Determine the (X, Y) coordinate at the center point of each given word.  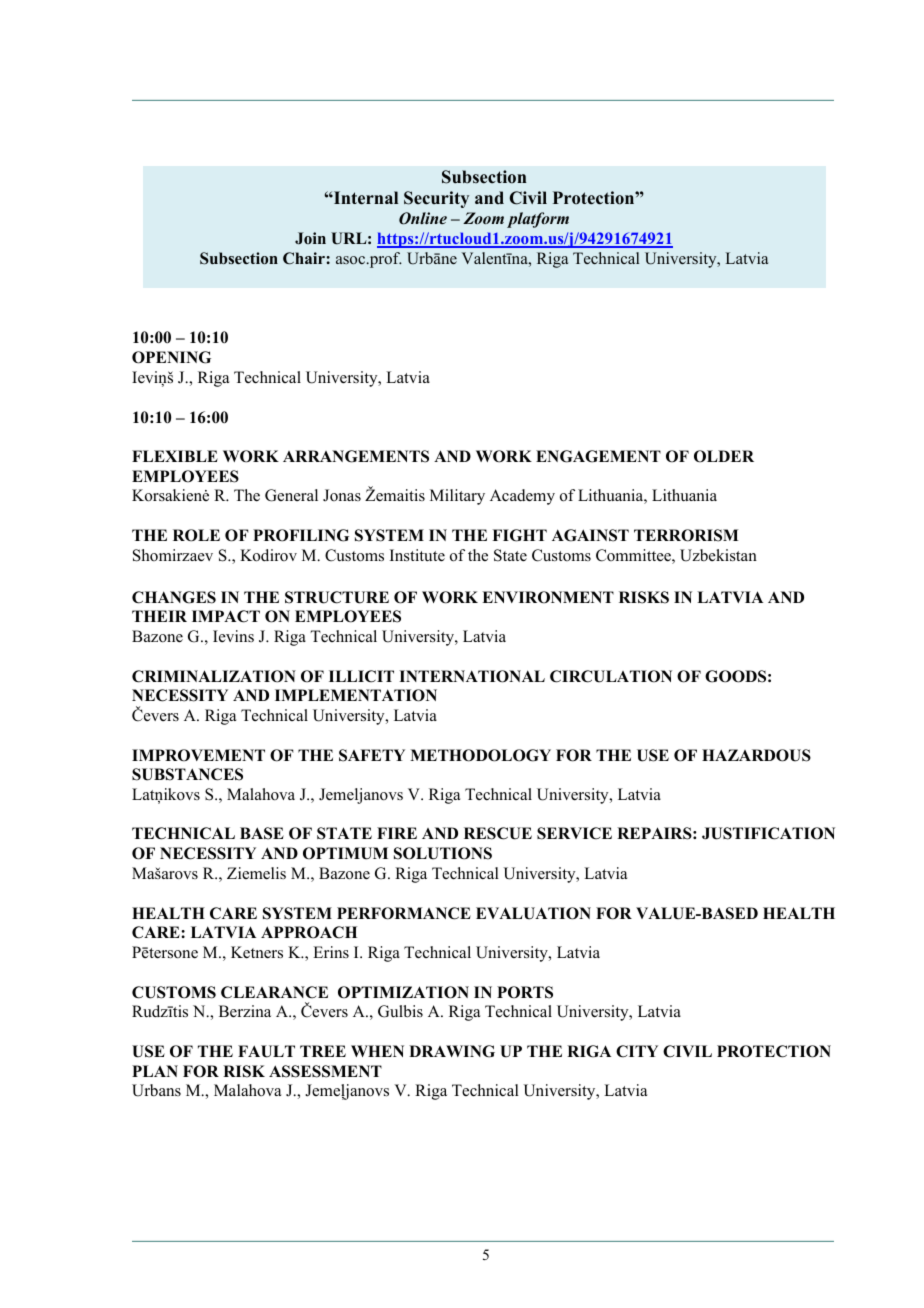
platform (538, 220)
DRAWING (452, 1051)
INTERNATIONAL (472, 676)
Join (310, 238)
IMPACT (226, 616)
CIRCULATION (611, 676)
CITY (637, 1051)
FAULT (266, 1051)
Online (423, 218)
